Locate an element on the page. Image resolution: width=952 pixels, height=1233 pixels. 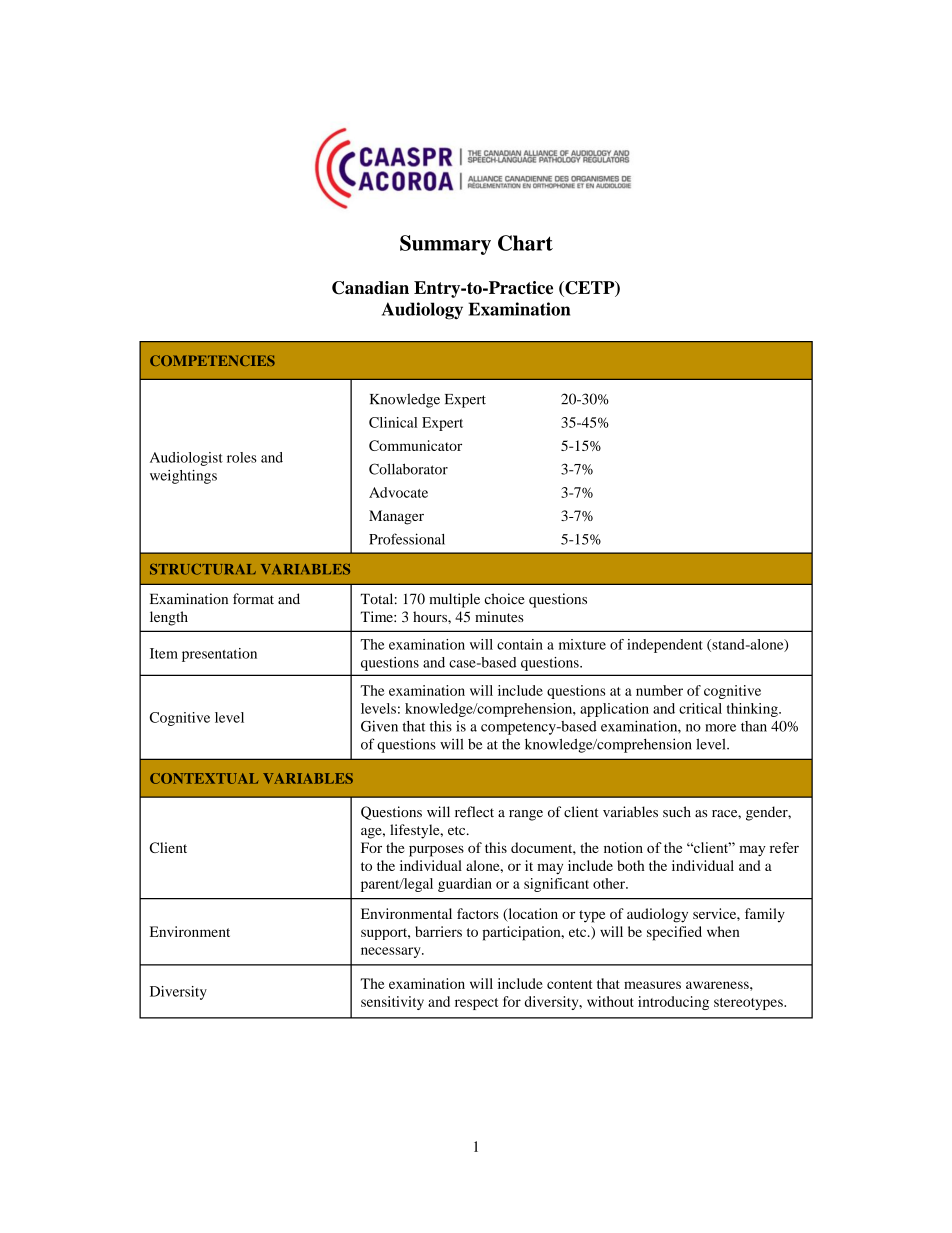
minutes is located at coordinates (499, 616).
